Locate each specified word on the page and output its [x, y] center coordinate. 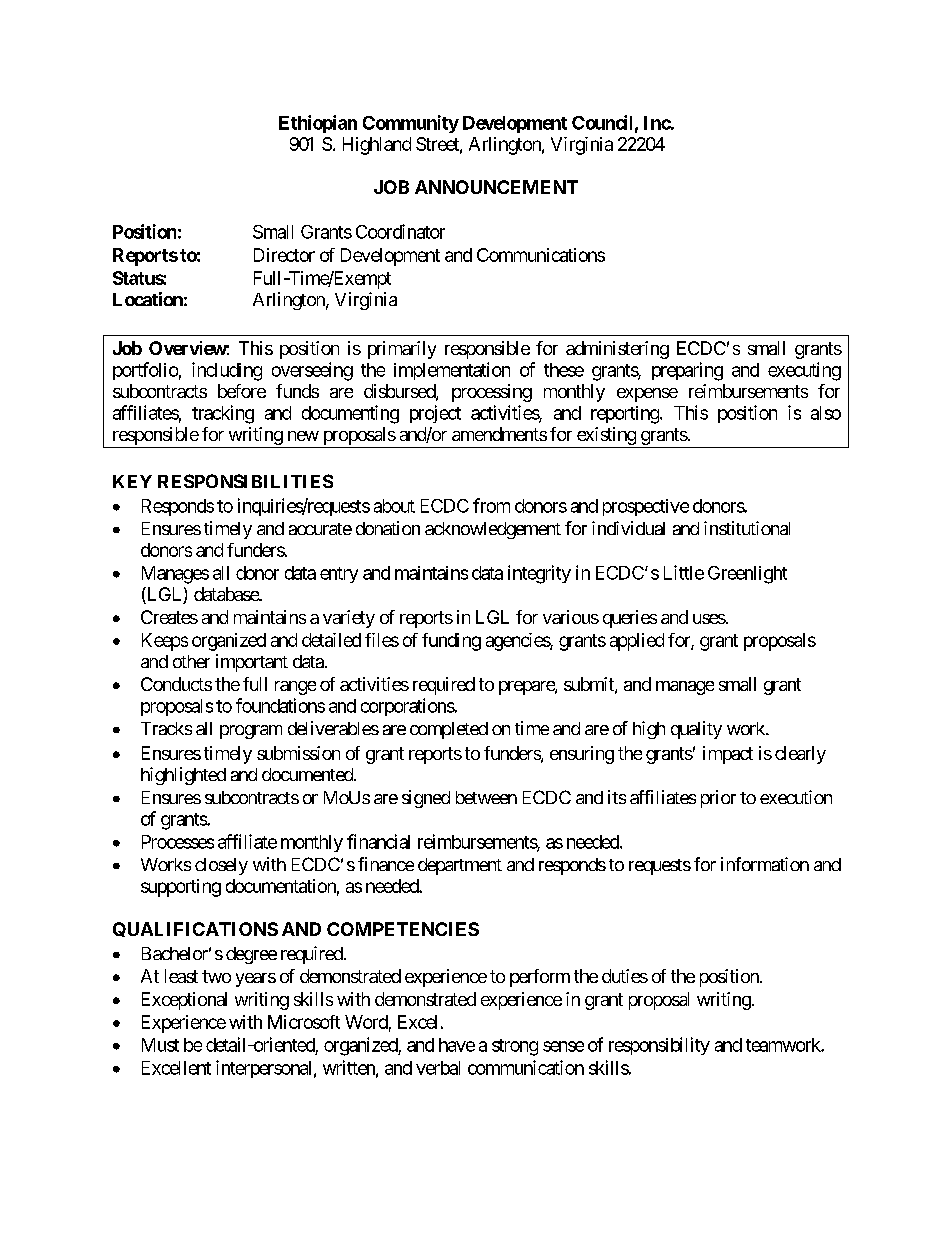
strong [515, 1047]
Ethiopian [318, 124]
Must [160, 1045]
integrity [539, 574]
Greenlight [747, 575]
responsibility [659, 1046]
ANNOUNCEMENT [496, 187]
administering [617, 350]
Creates [169, 617]
